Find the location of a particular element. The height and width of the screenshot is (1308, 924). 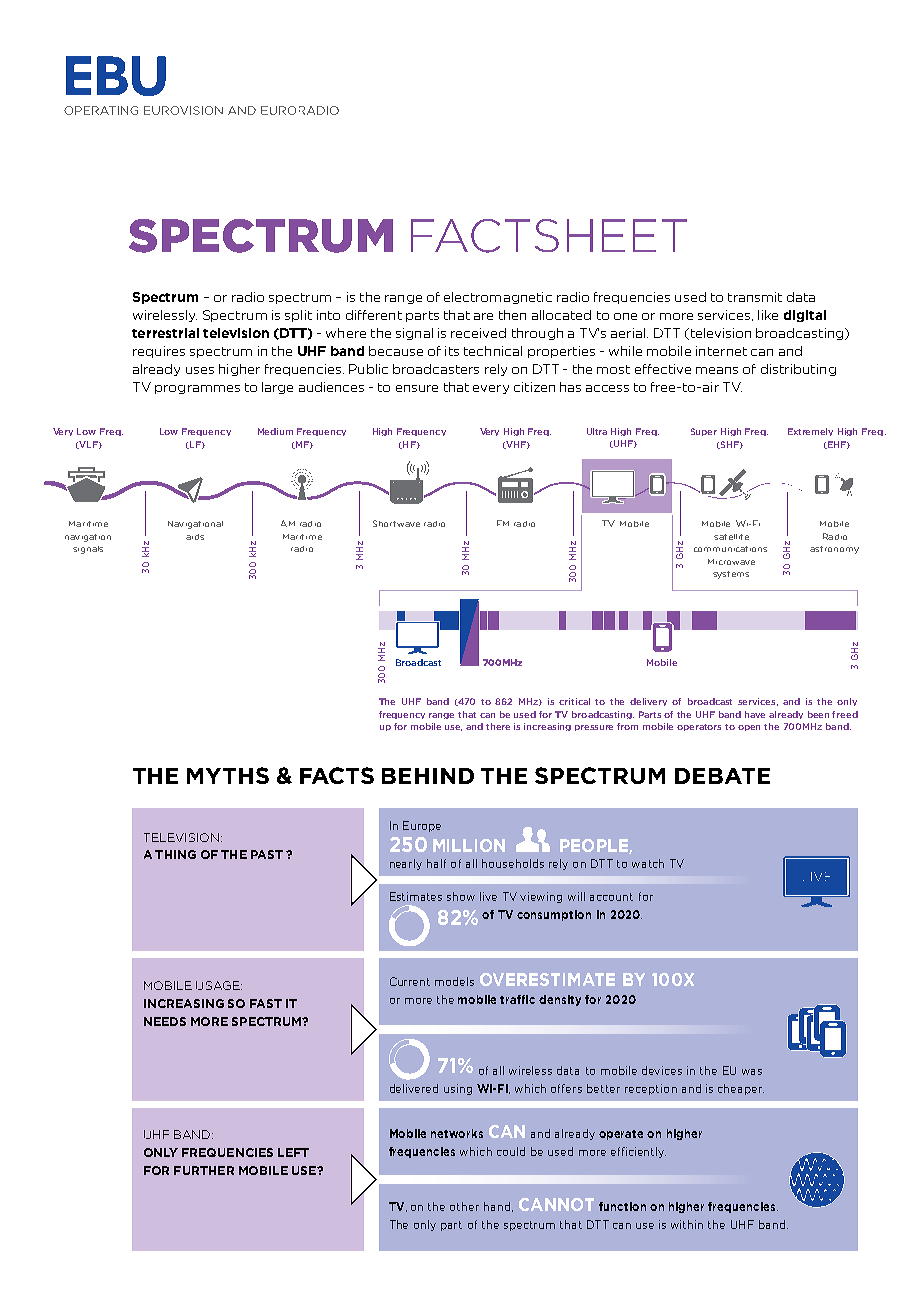

MYTHS is located at coordinates (228, 775).
